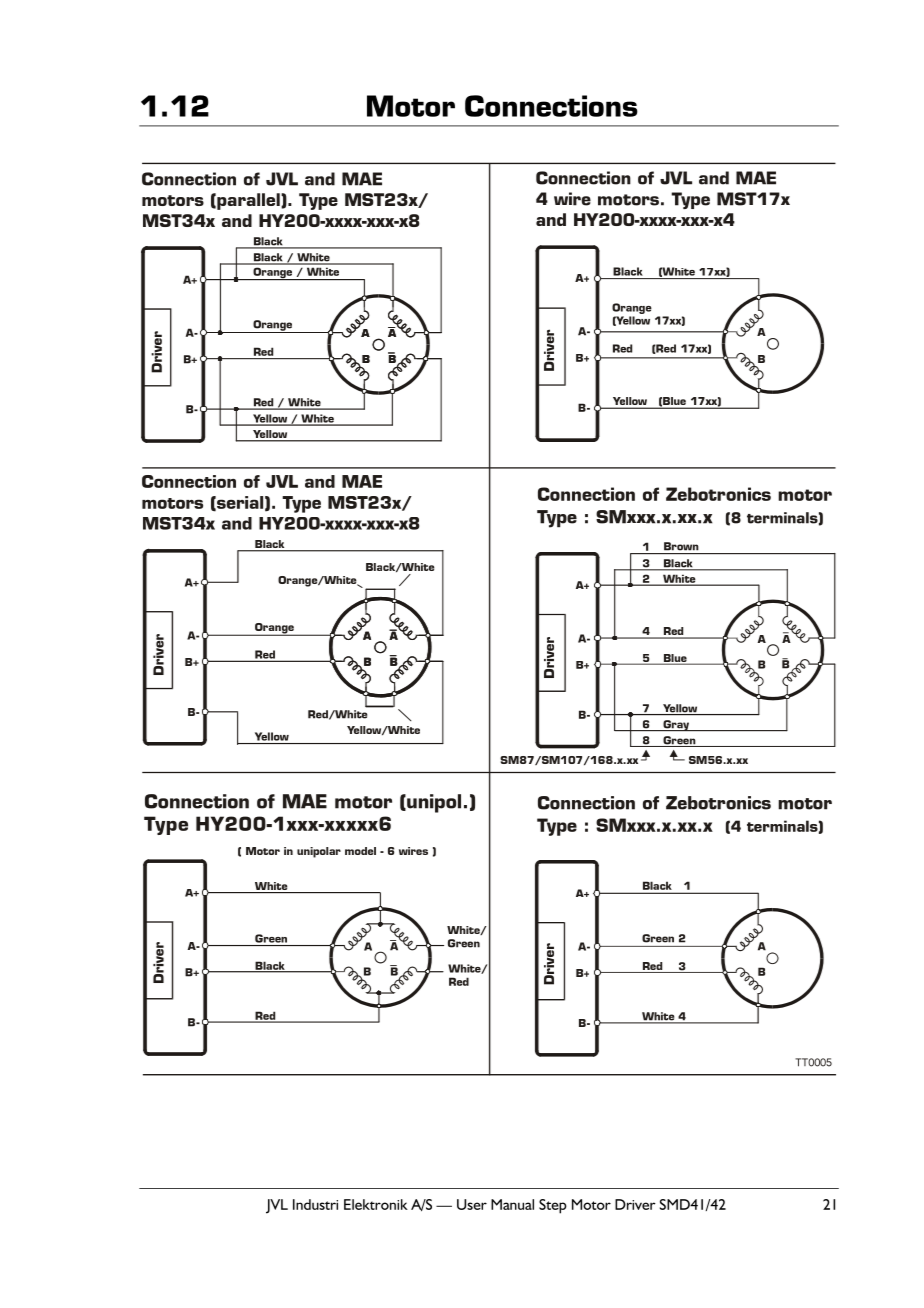  I want to click on Manual, so click(512, 1204).
